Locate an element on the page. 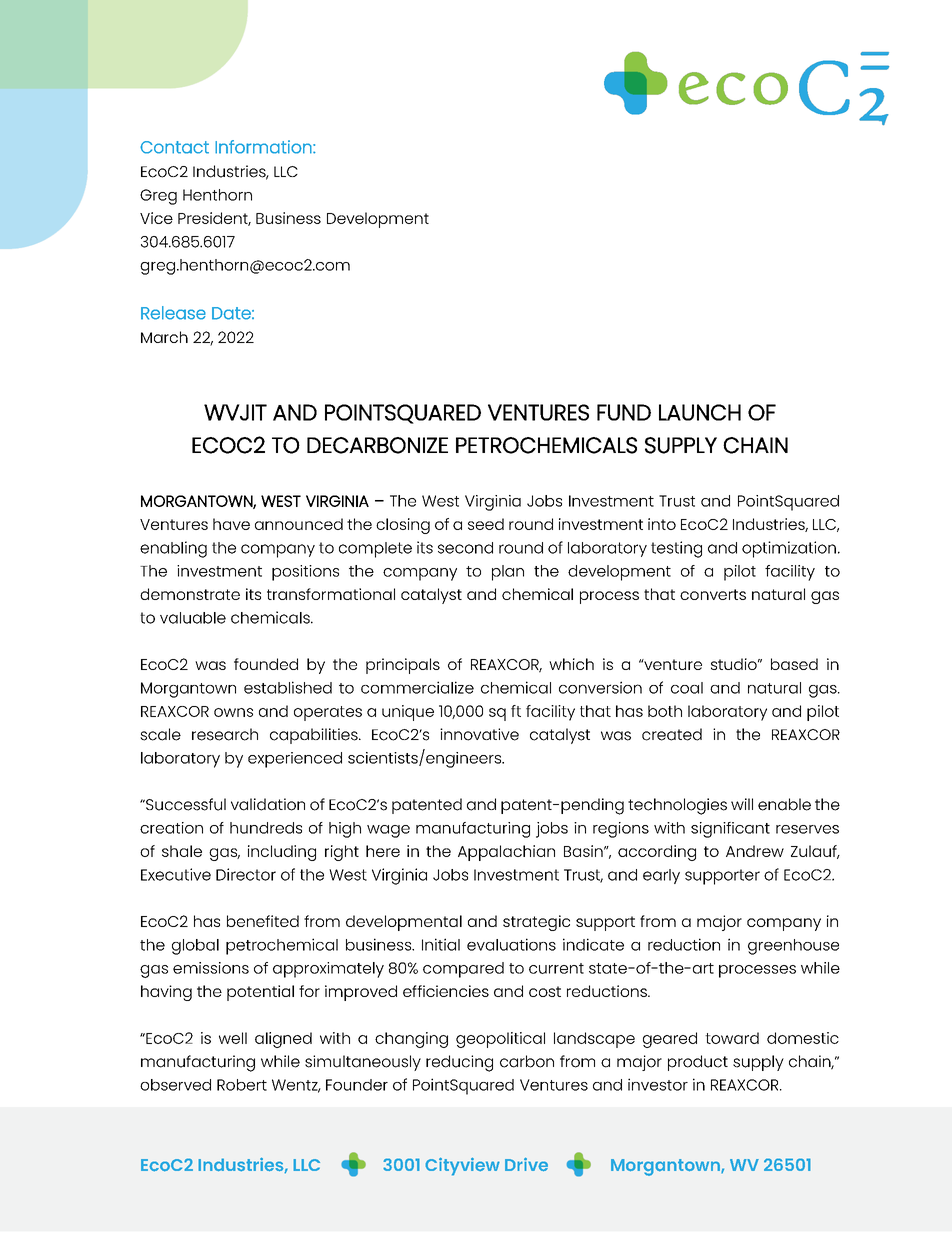 The width and height of the page is (952, 1233). significant is located at coordinates (730, 830).
